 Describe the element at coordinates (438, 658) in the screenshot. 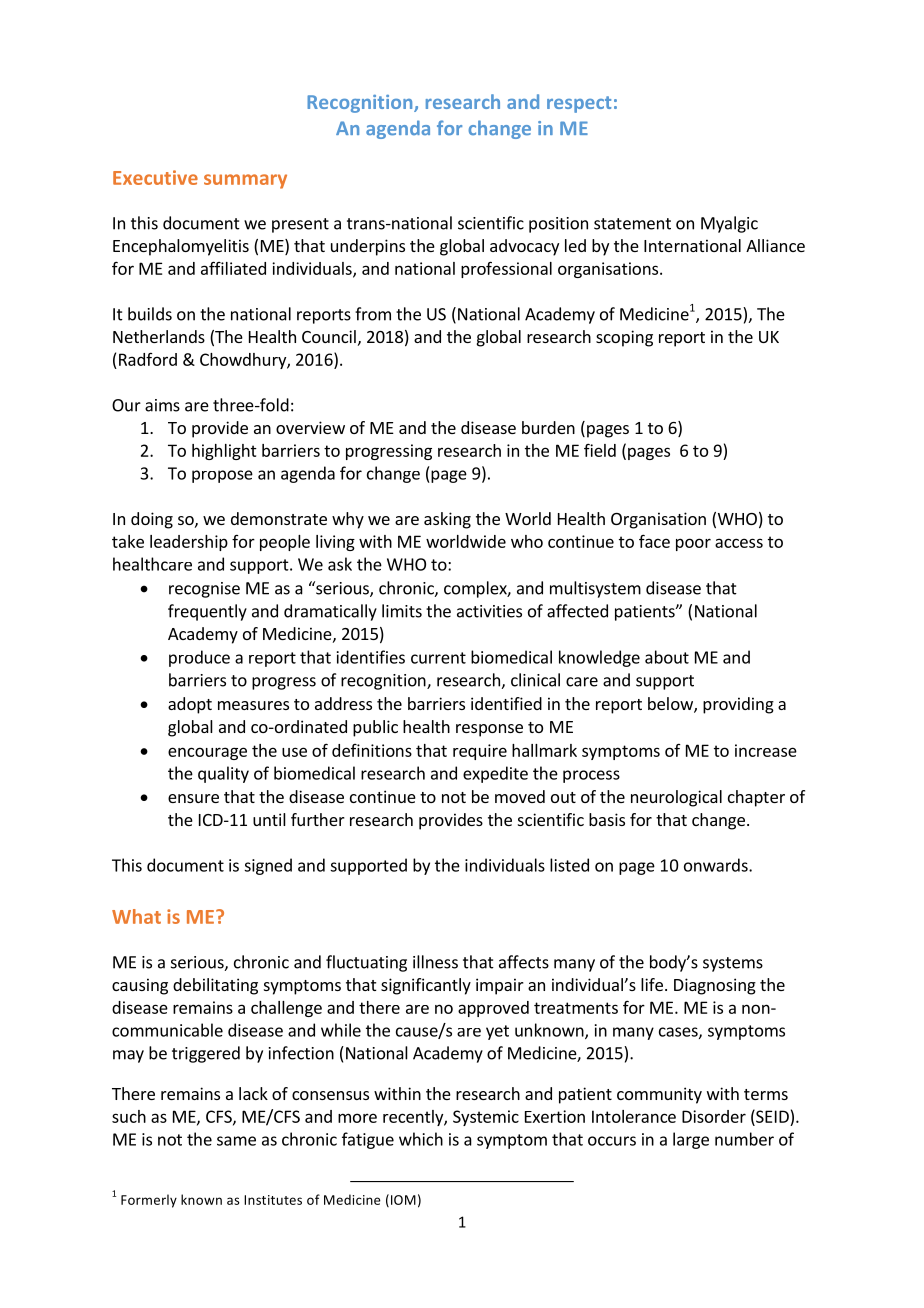

I see `current` at that location.
